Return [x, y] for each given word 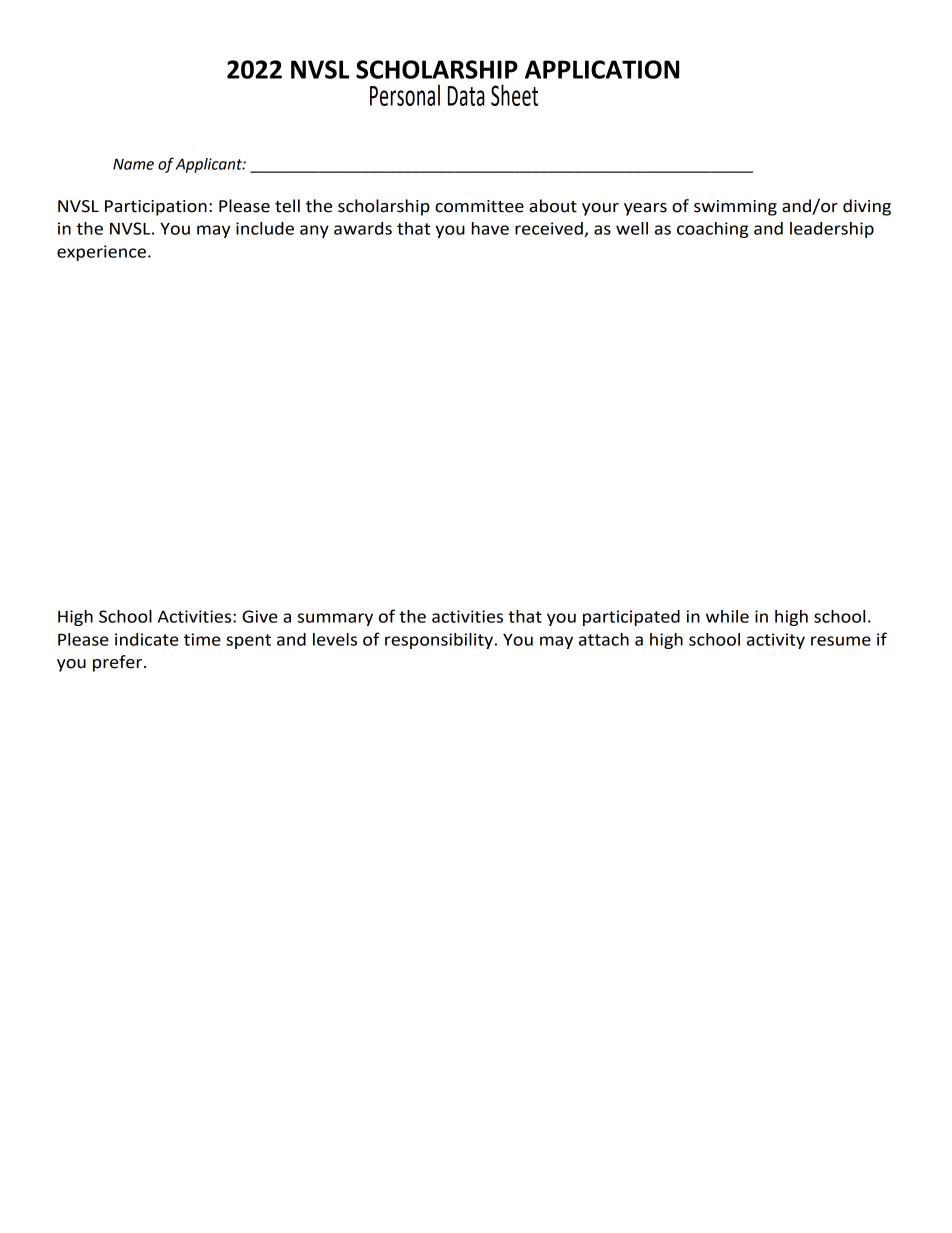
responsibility [439, 641]
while [727, 616]
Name [133, 164]
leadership [832, 230]
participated [631, 618]
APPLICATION [602, 69]
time [202, 639]
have [490, 228]
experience [101, 253]
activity [776, 641]
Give [260, 616]
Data [466, 96]
